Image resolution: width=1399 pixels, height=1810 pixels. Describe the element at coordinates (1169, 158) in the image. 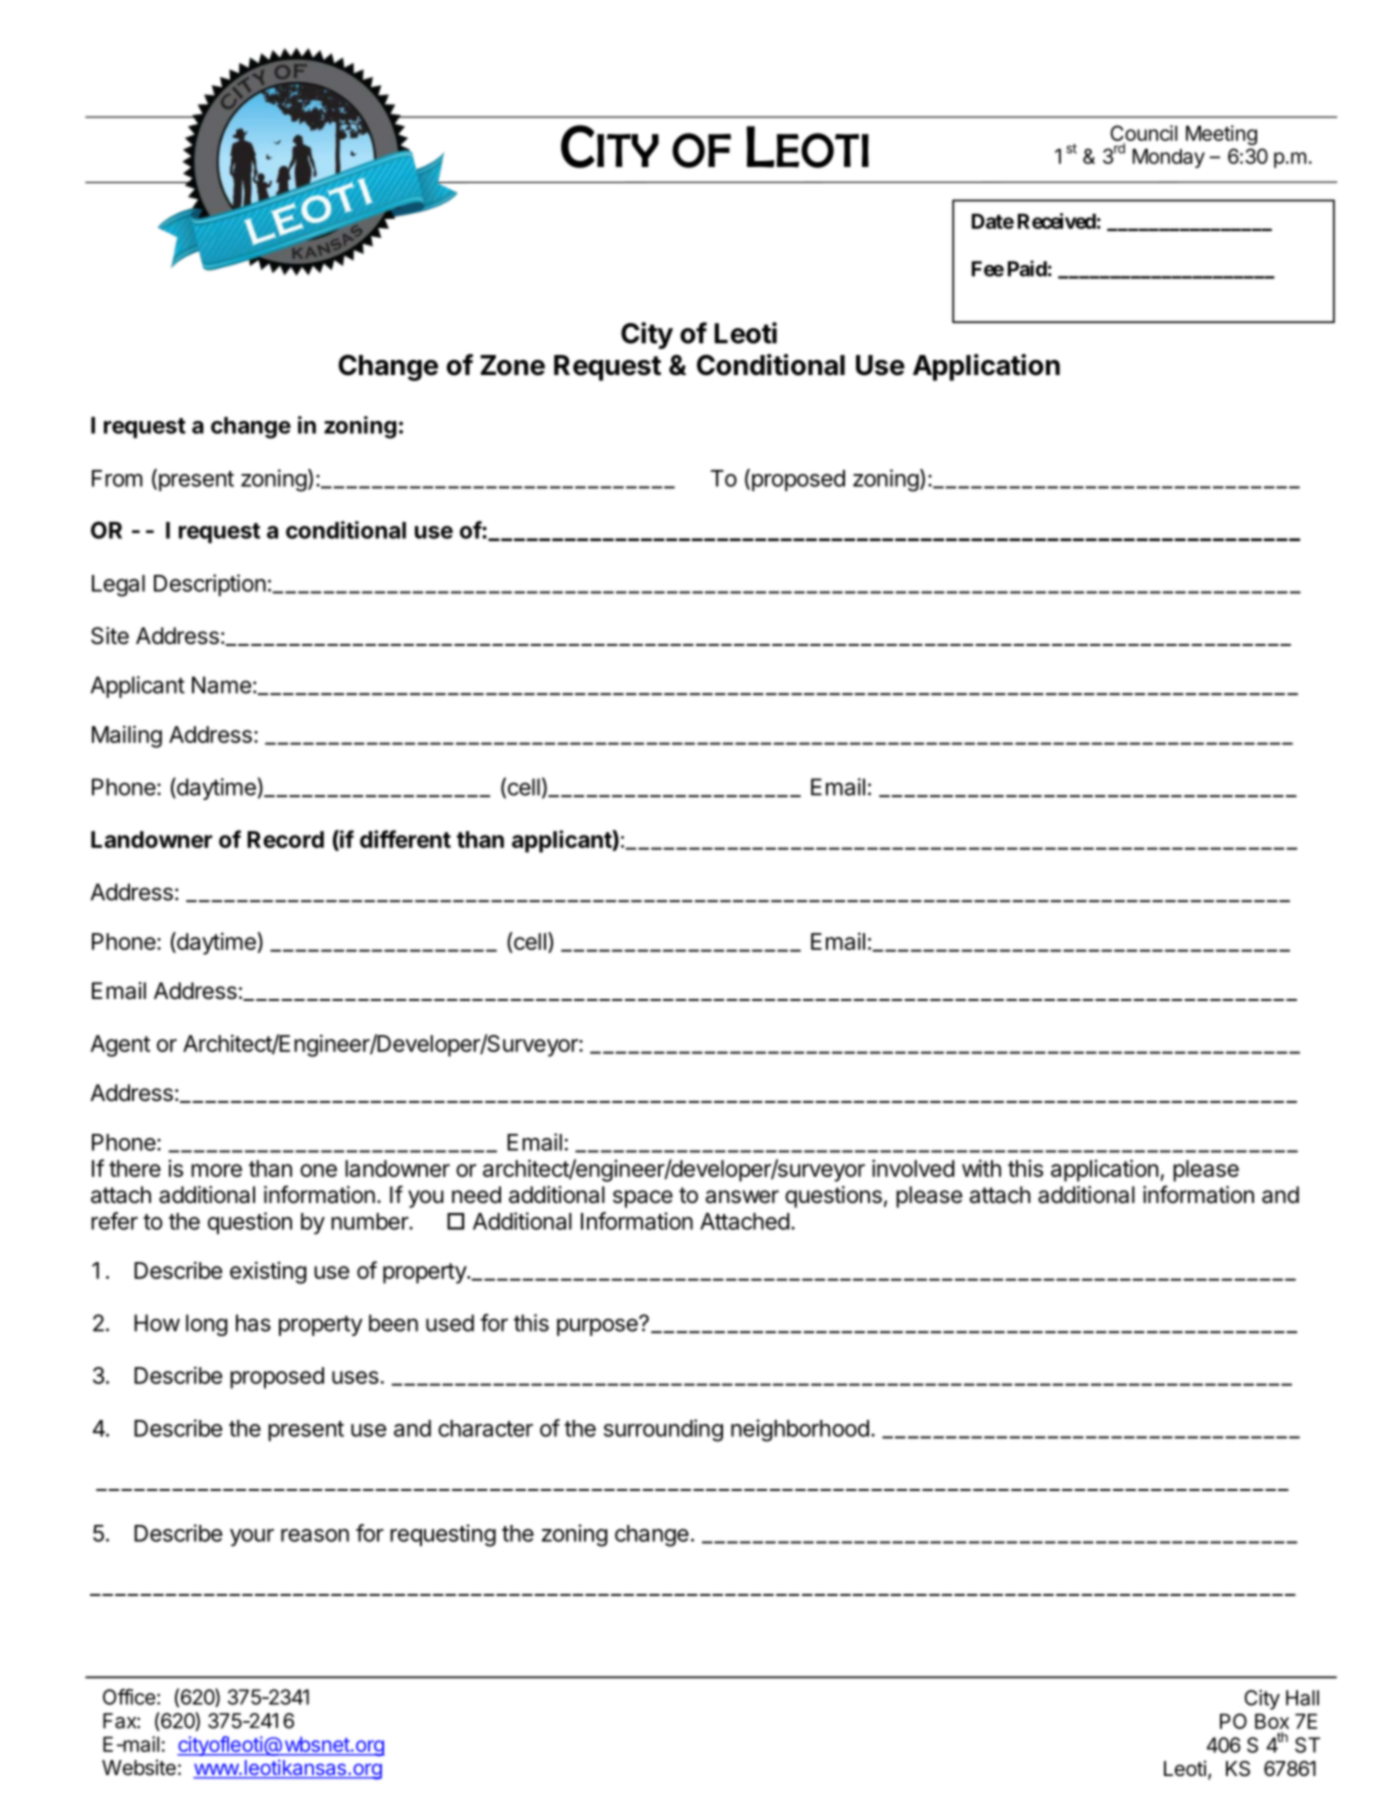

I see `Monday` at that location.
